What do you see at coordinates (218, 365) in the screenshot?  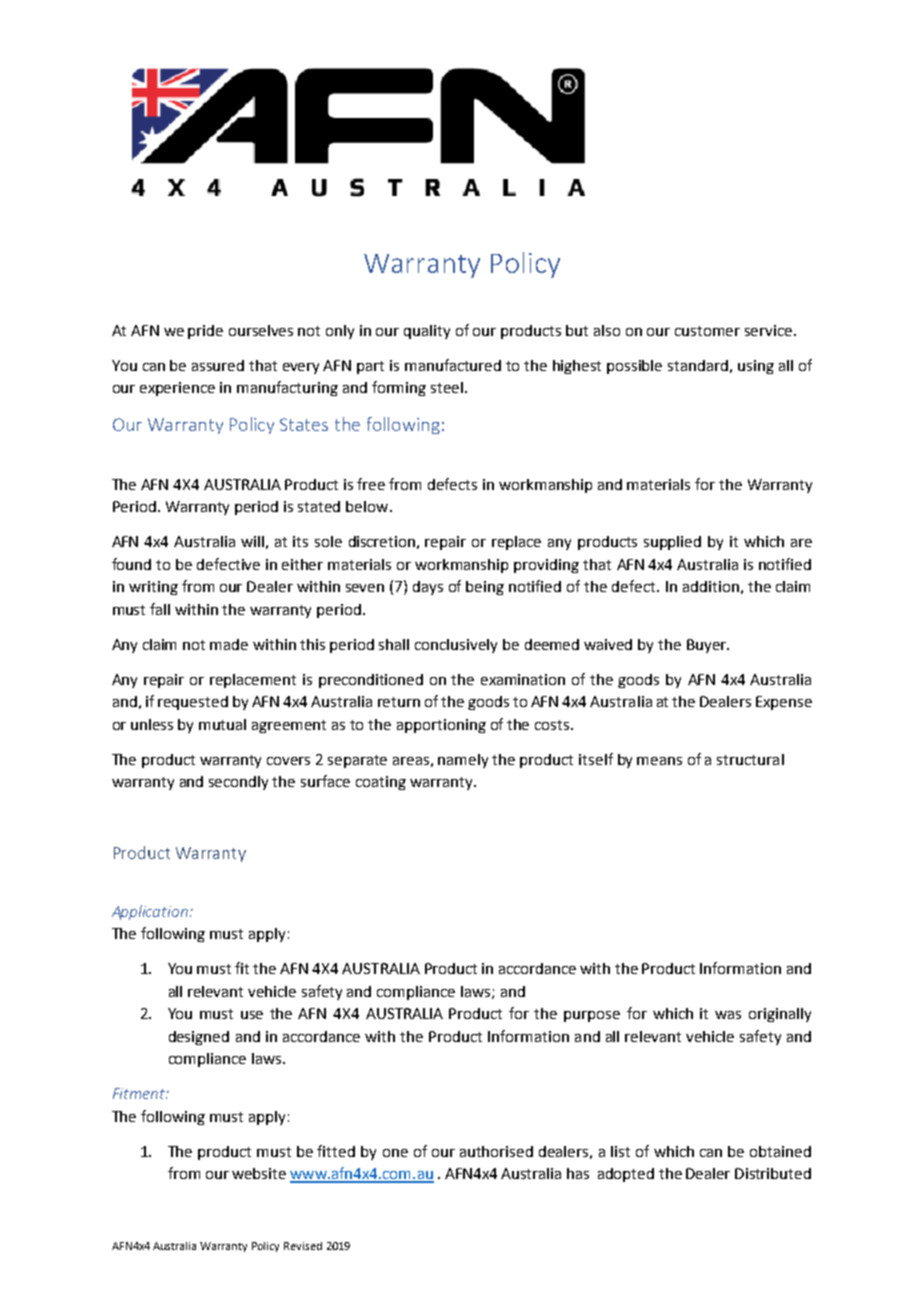 I see `assured` at bounding box center [218, 365].
